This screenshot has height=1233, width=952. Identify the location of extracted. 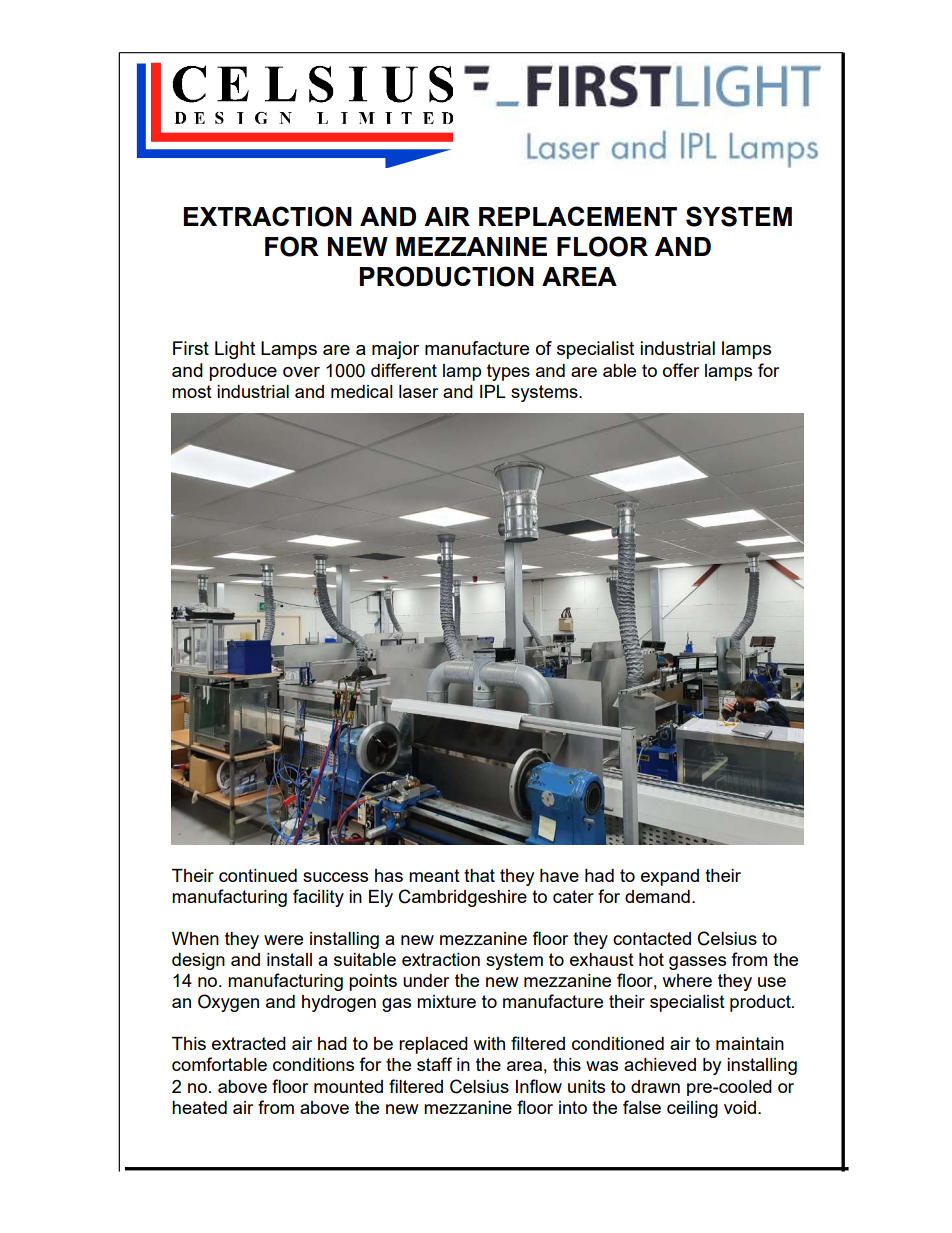
(249, 1043).
